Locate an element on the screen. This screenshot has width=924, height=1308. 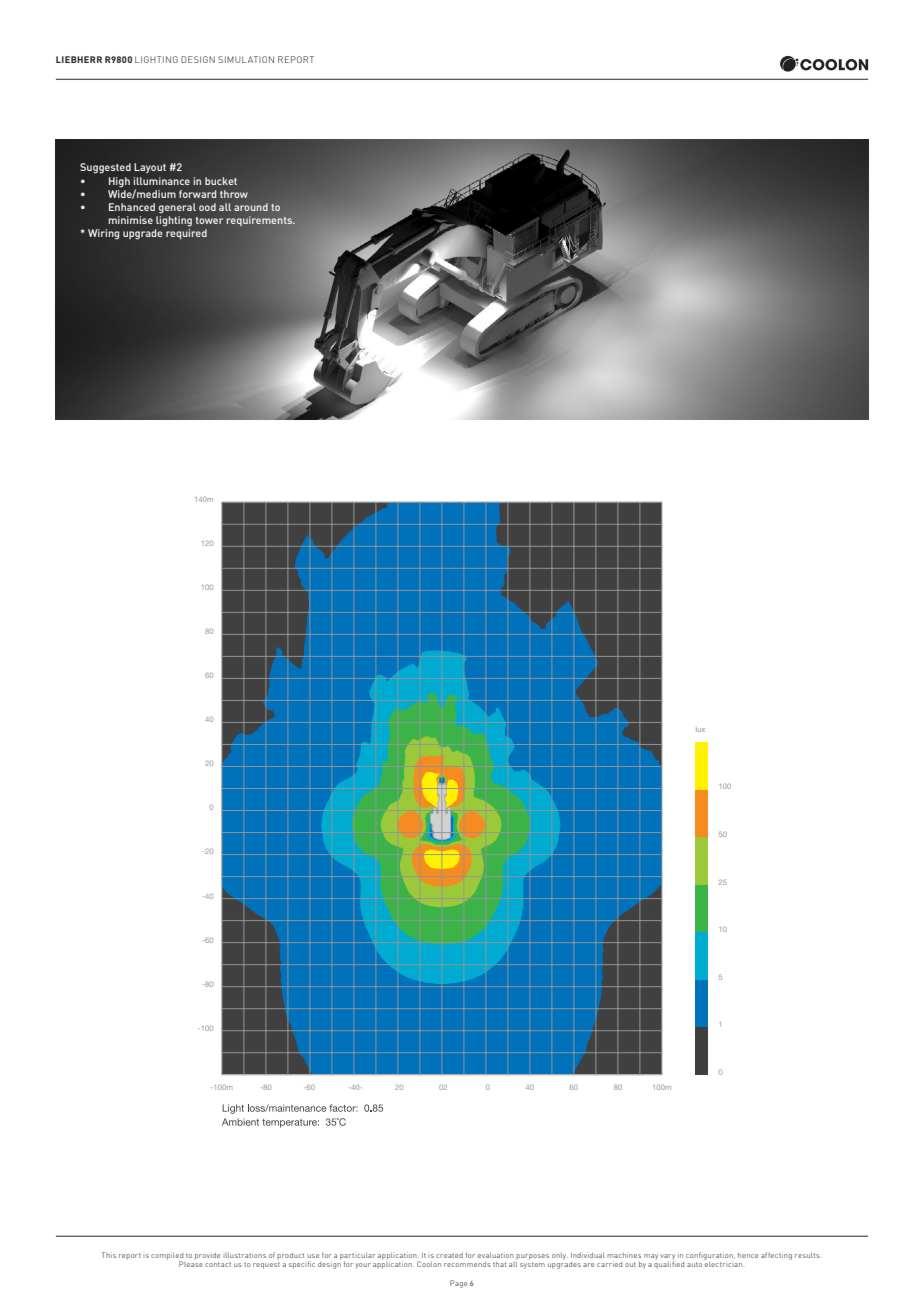
throw is located at coordinates (234, 194).
